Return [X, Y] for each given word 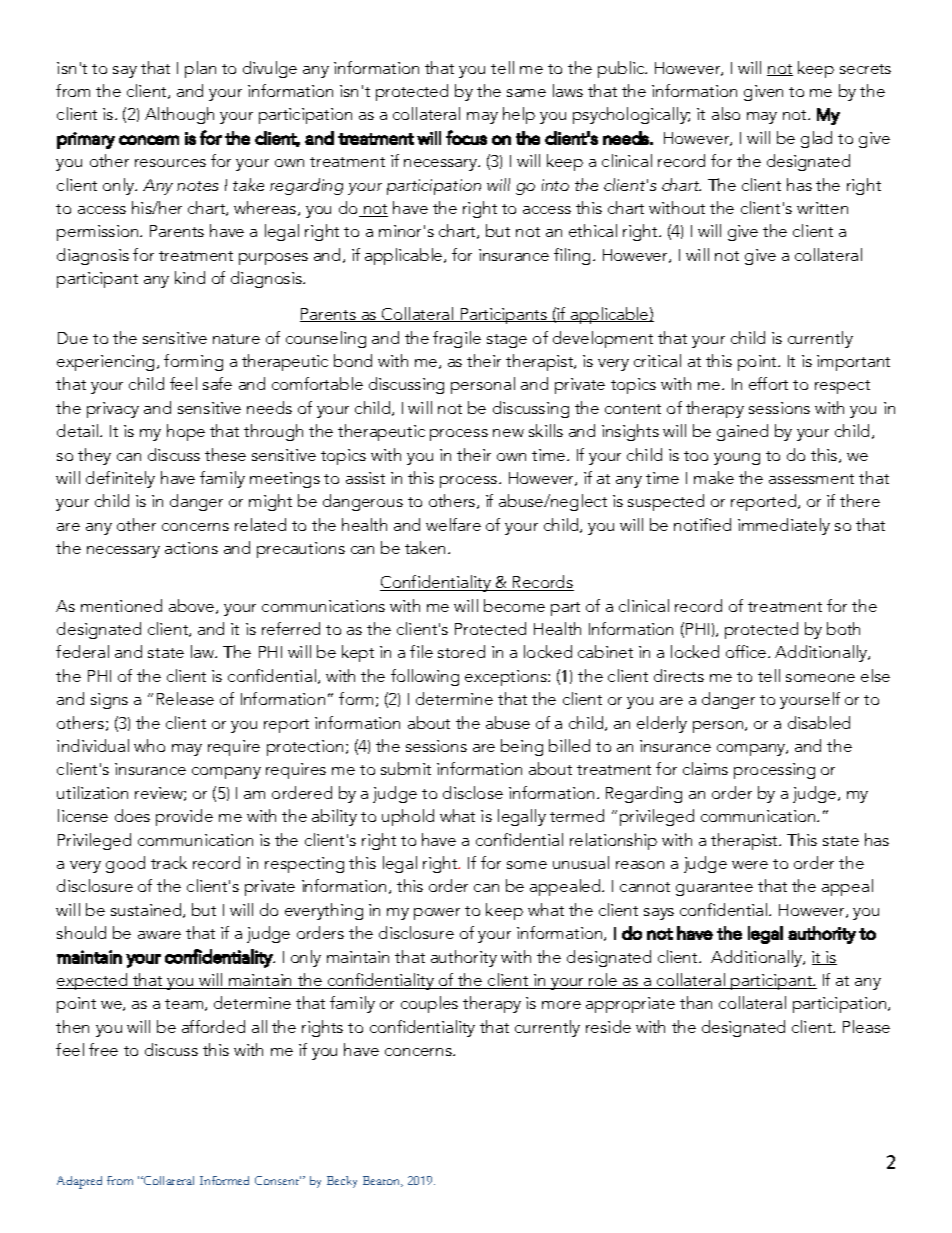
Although [179, 115]
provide [184, 817]
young [737, 459]
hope [186, 432]
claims [705, 768]
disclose [473, 792]
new [508, 433]
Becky [342, 1182]
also [726, 113]
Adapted [79, 1182]
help [519, 115]
